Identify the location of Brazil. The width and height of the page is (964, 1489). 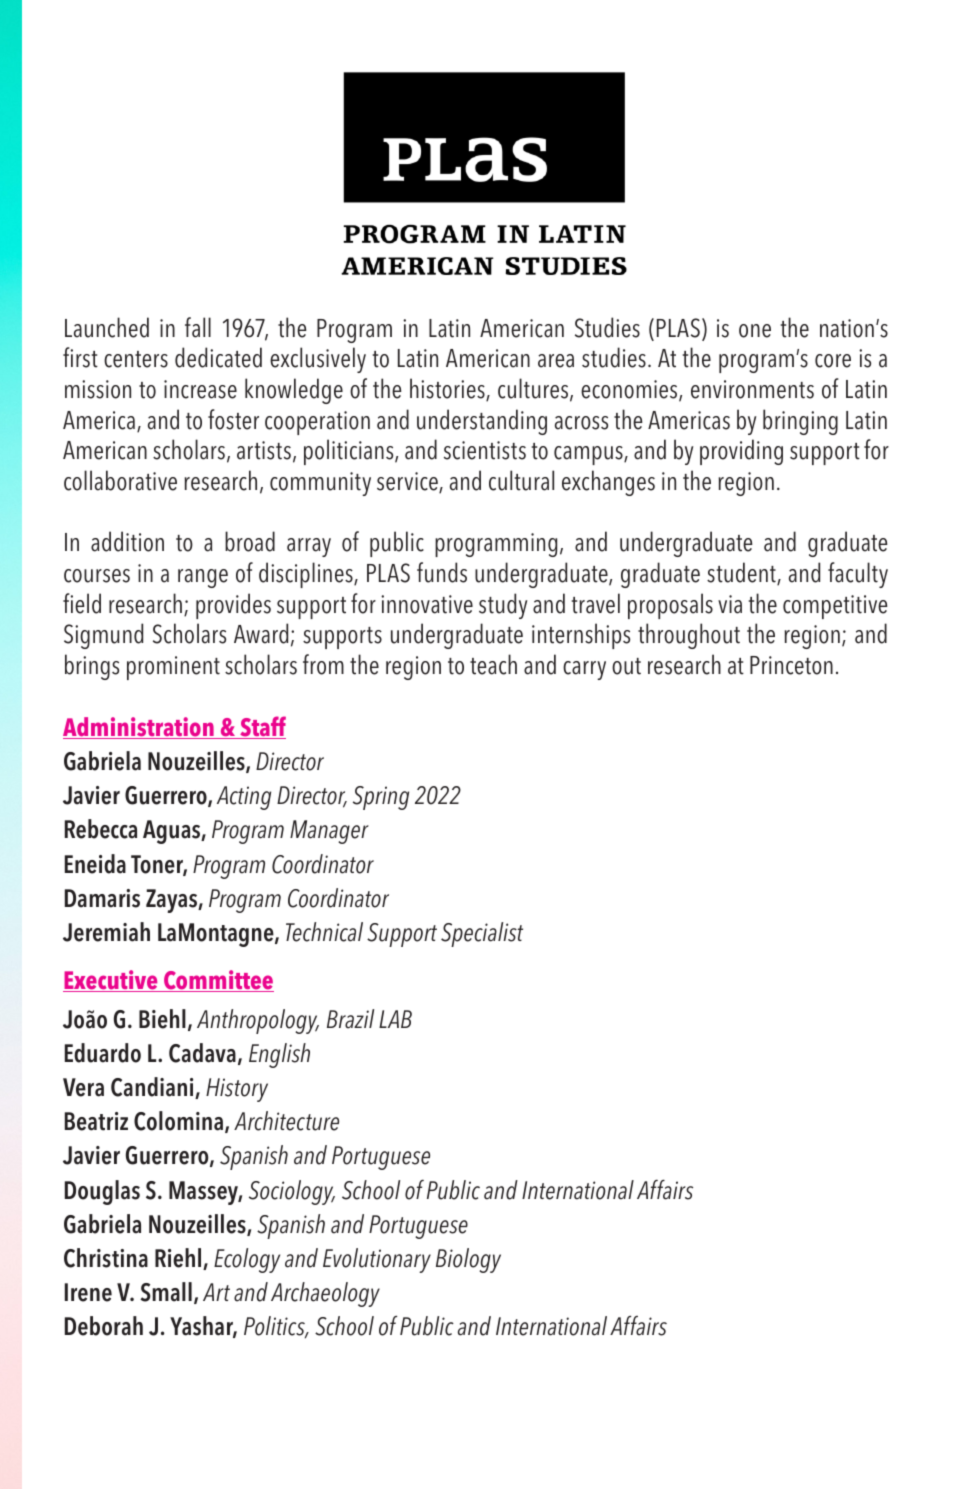
(350, 1019).
